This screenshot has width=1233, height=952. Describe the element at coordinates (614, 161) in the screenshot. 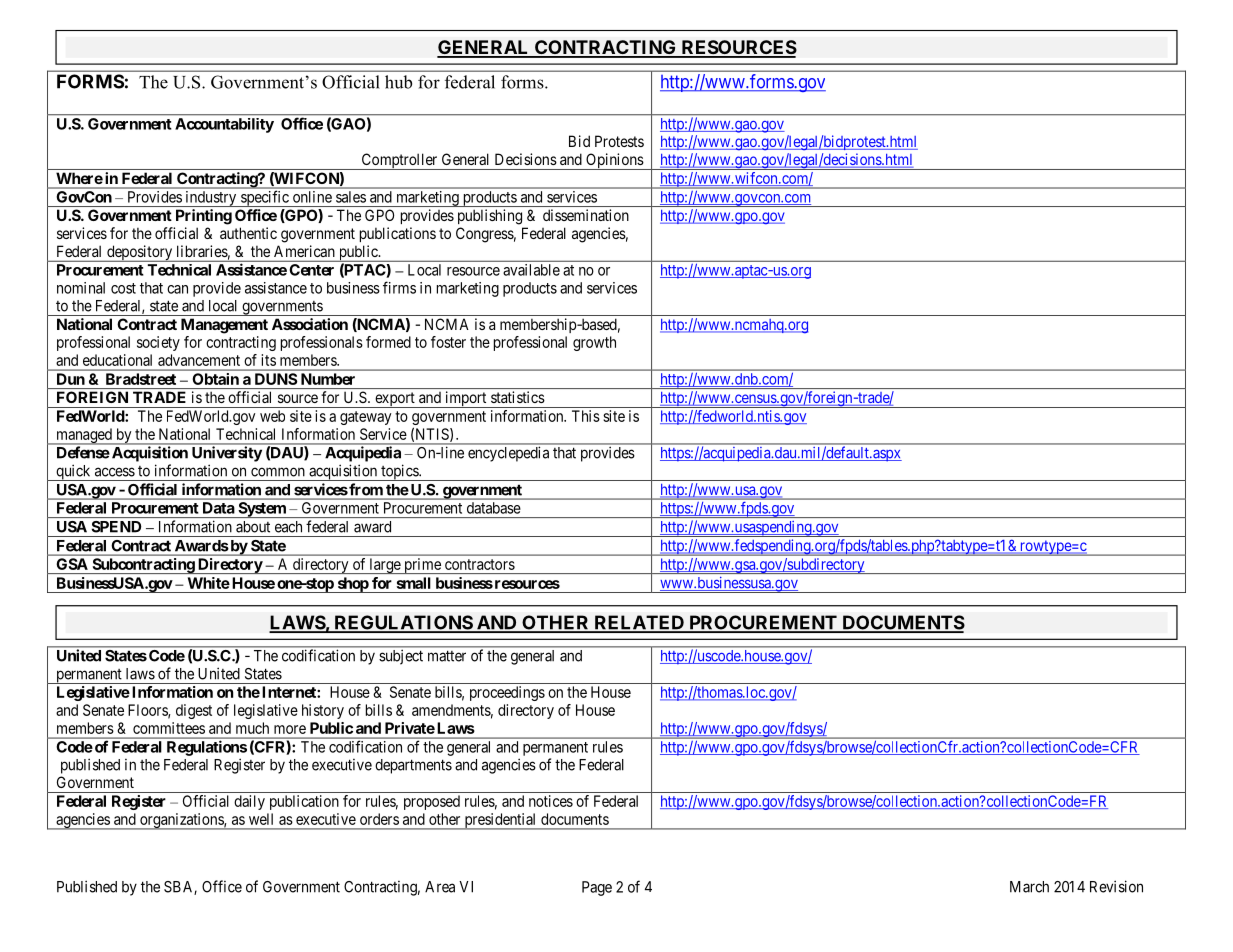

I see `Opinions` at that location.
